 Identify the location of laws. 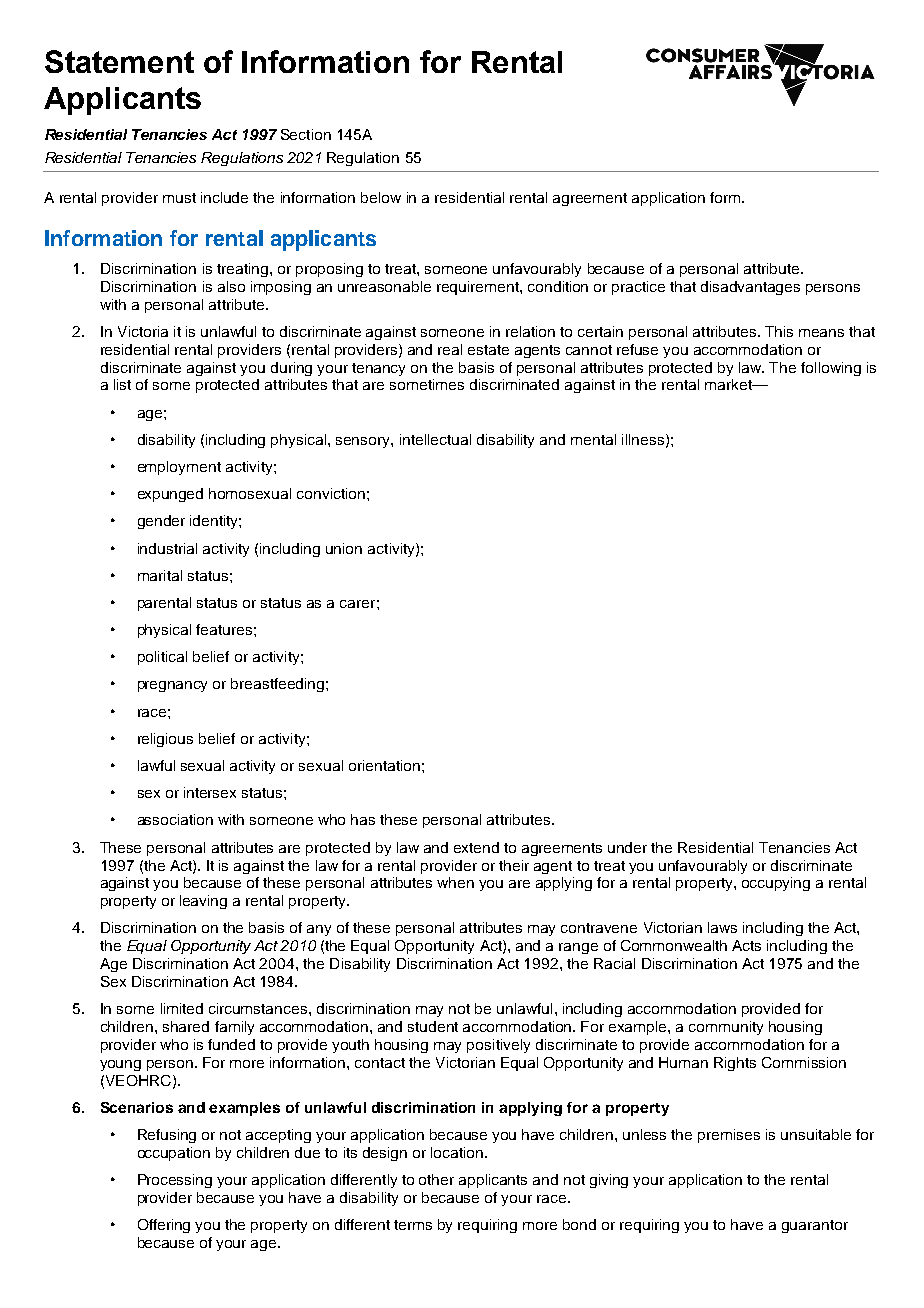
(722, 927).
